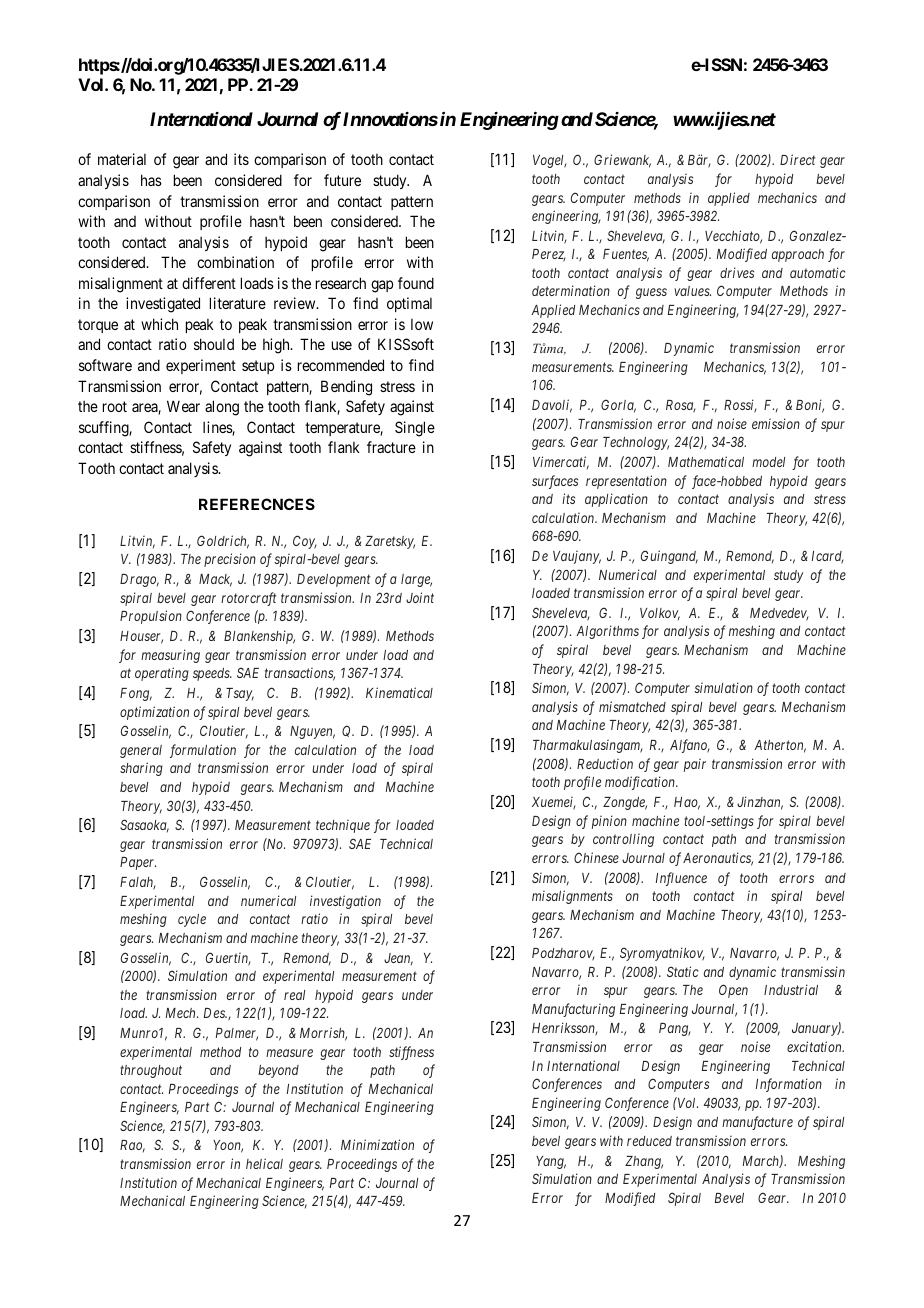 Image resolution: width=924 pixels, height=1308 pixels. Describe the element at coordinates (132, 1146) in the image. I see `Rao` at that location.
